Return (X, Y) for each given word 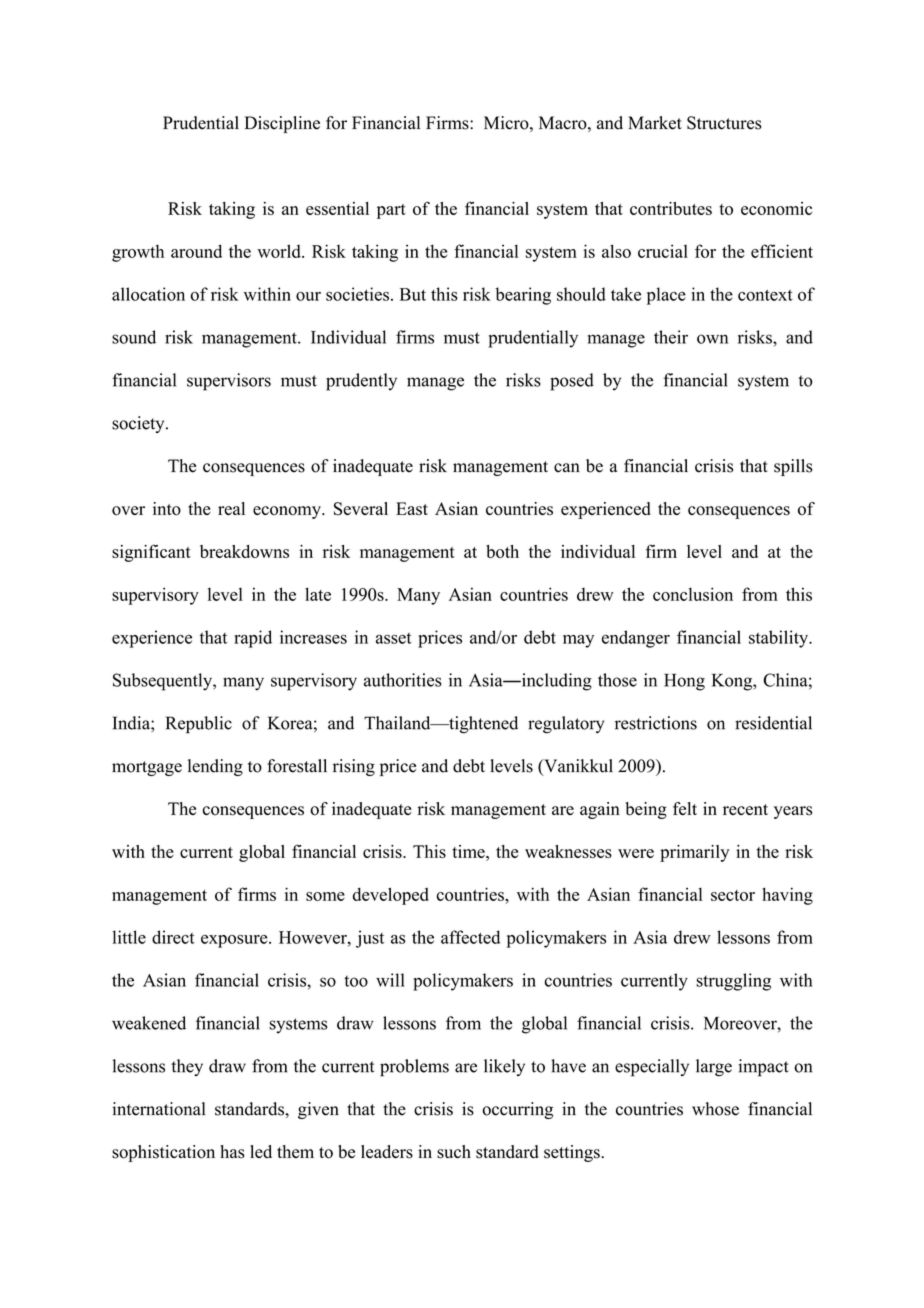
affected (470, 937)
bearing (523, 296)
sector (733, 895)
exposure (235, 941)
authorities (403, 680)
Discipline (282, 124)
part (391, 211)
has (232, 1152)
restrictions (656, 723)
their (671, 337)
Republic (199, 725)
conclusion (693, 594)
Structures (724, 123)
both (502, 551)
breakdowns (244, 551)
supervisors (229, 382)
